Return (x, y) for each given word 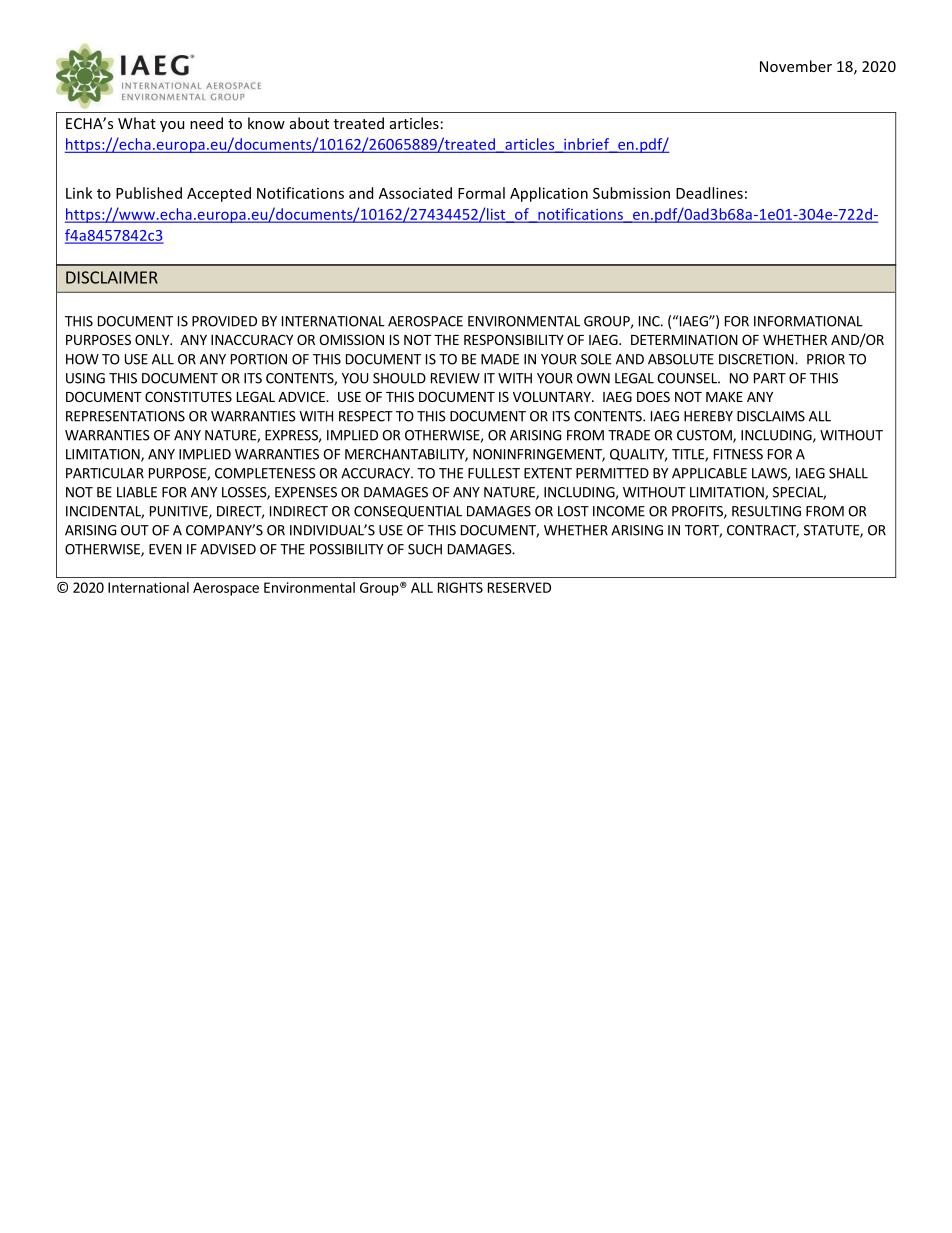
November (796, 66)
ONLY (153, 339)
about (309, 123)
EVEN (165, 549)
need (206, 123)
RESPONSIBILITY (514, 339)
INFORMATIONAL (808, 321)
